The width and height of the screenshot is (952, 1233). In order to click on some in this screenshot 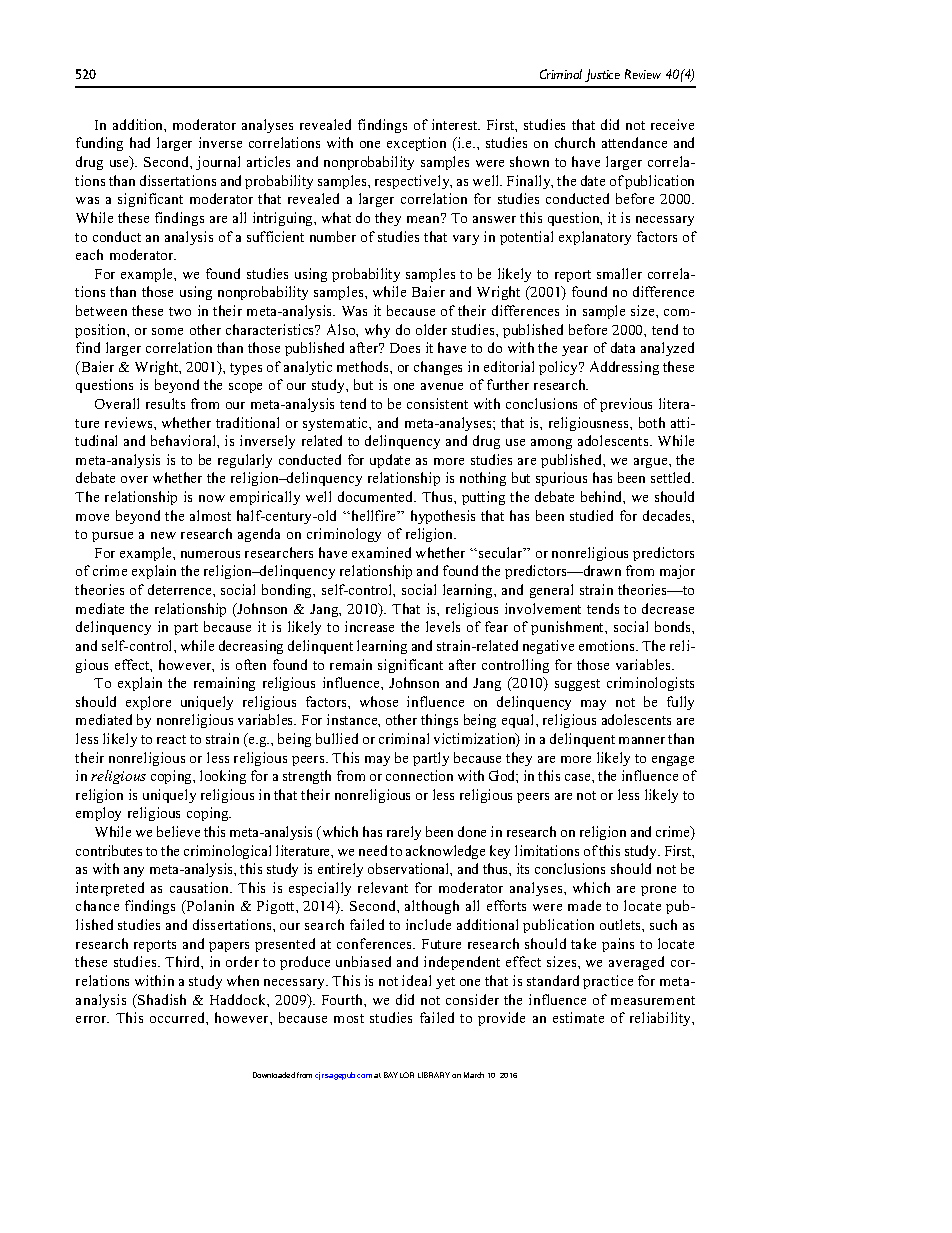, I will do `click(167, 331)`.
